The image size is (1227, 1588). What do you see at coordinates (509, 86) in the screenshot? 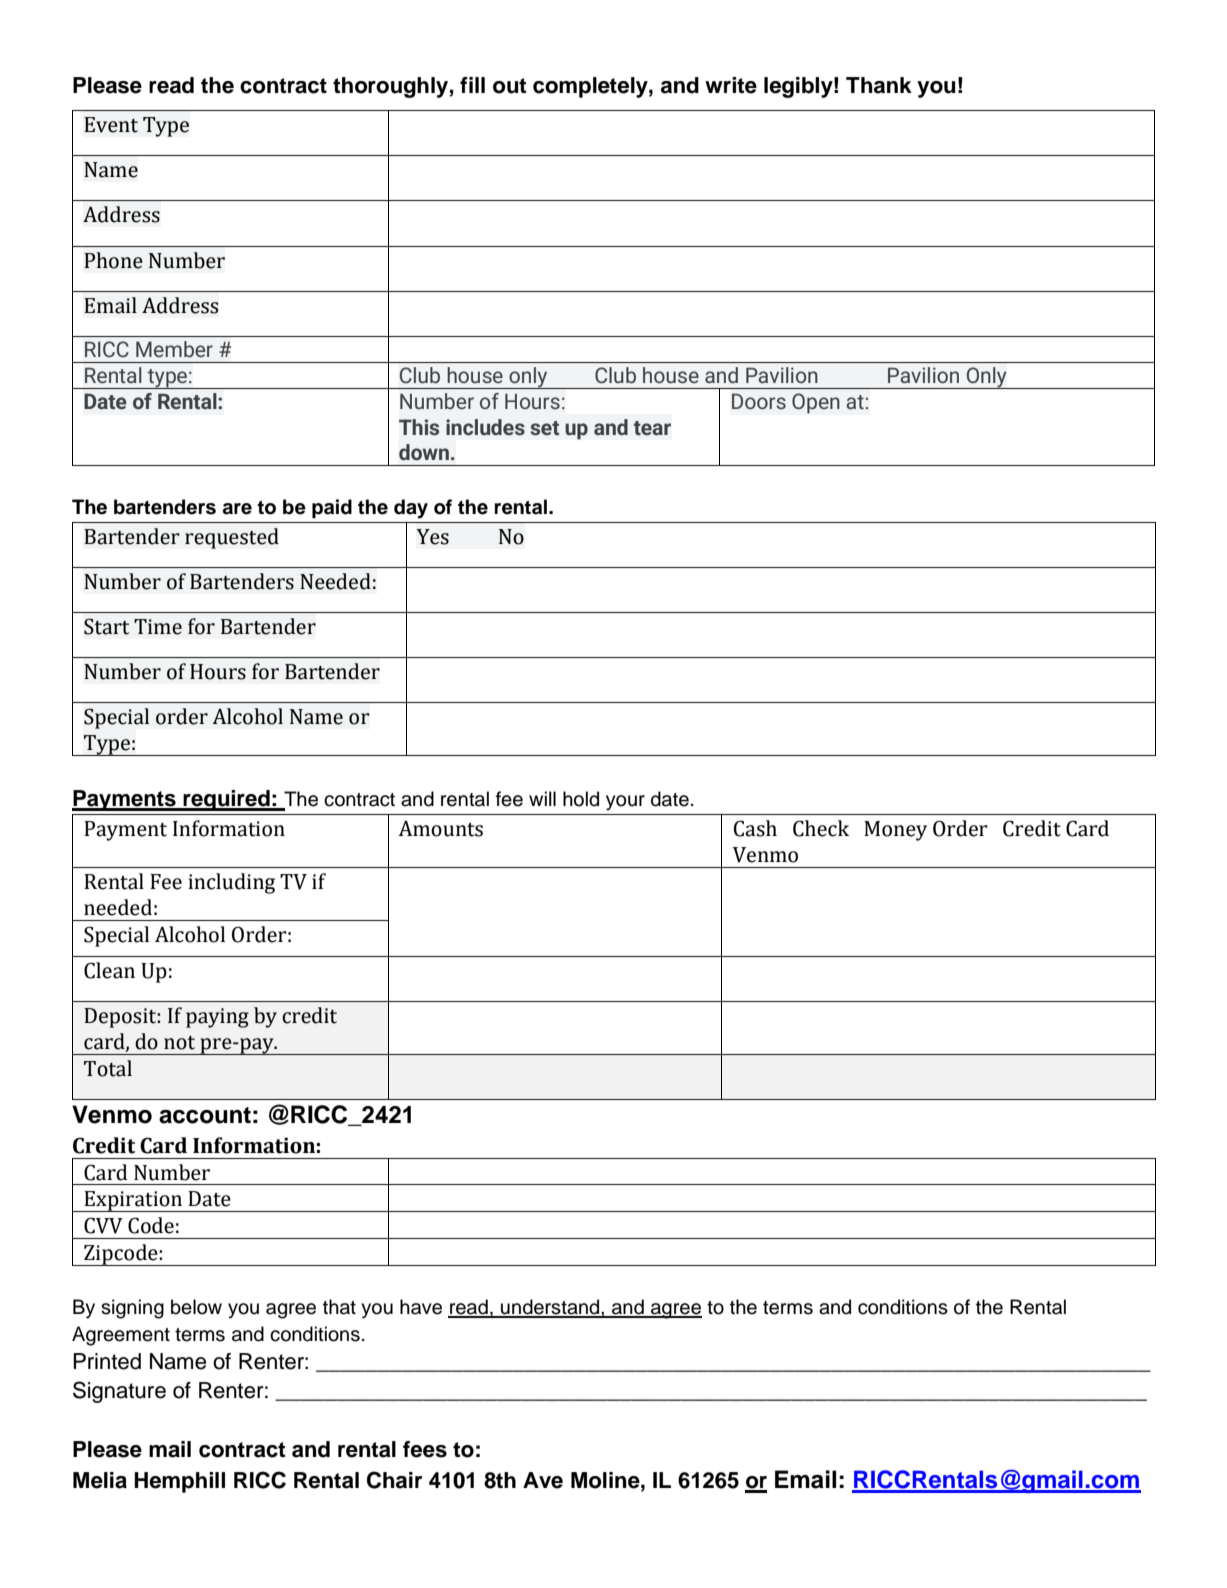
I see `out` at bounding box center [509, 86].
